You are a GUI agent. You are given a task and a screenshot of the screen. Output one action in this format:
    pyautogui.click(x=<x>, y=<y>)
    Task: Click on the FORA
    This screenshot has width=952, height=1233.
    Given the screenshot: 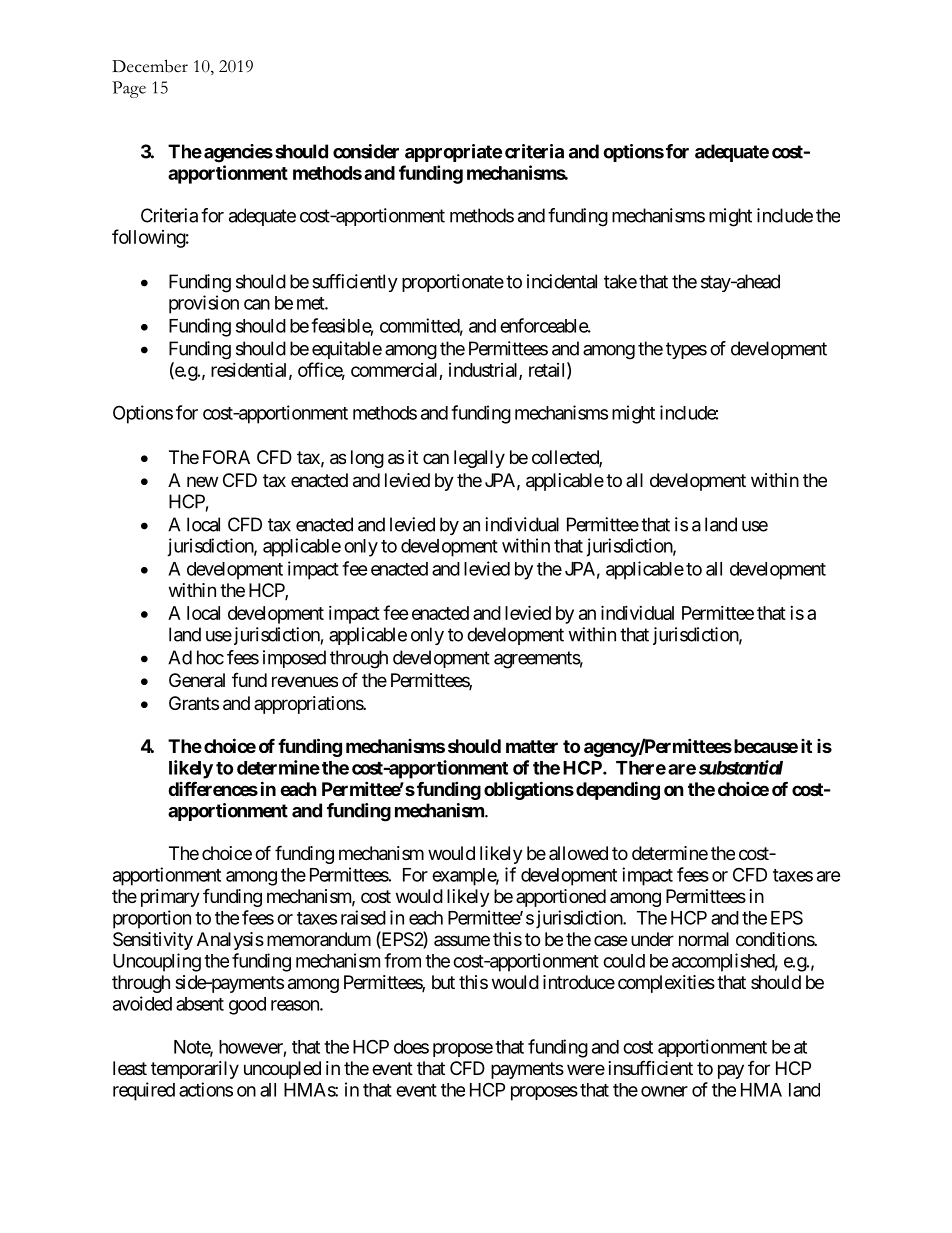 What is the action you would take?
    pyautogui.click(x=226, y=457)
